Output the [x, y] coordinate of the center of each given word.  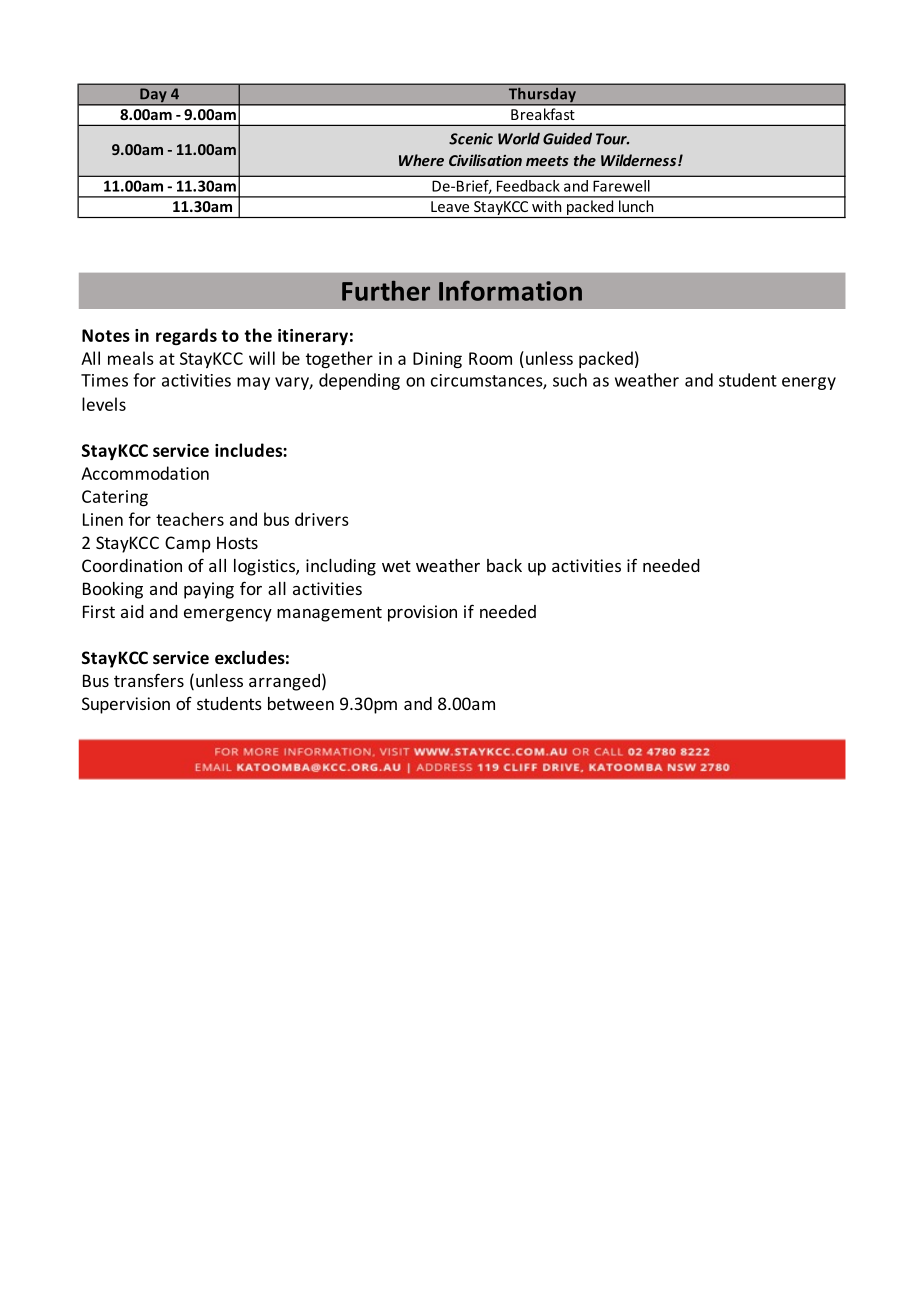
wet [396, 566]
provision [422, 613]
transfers [149, 680]
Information [510, 290]
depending [359, 381]
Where [421, 160]
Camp [188, 544]
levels [104, 404]
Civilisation [485, 160]
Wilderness [640, 160]
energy [809, 383]
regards [186, 336]
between [301, 703]
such [570, 380]
